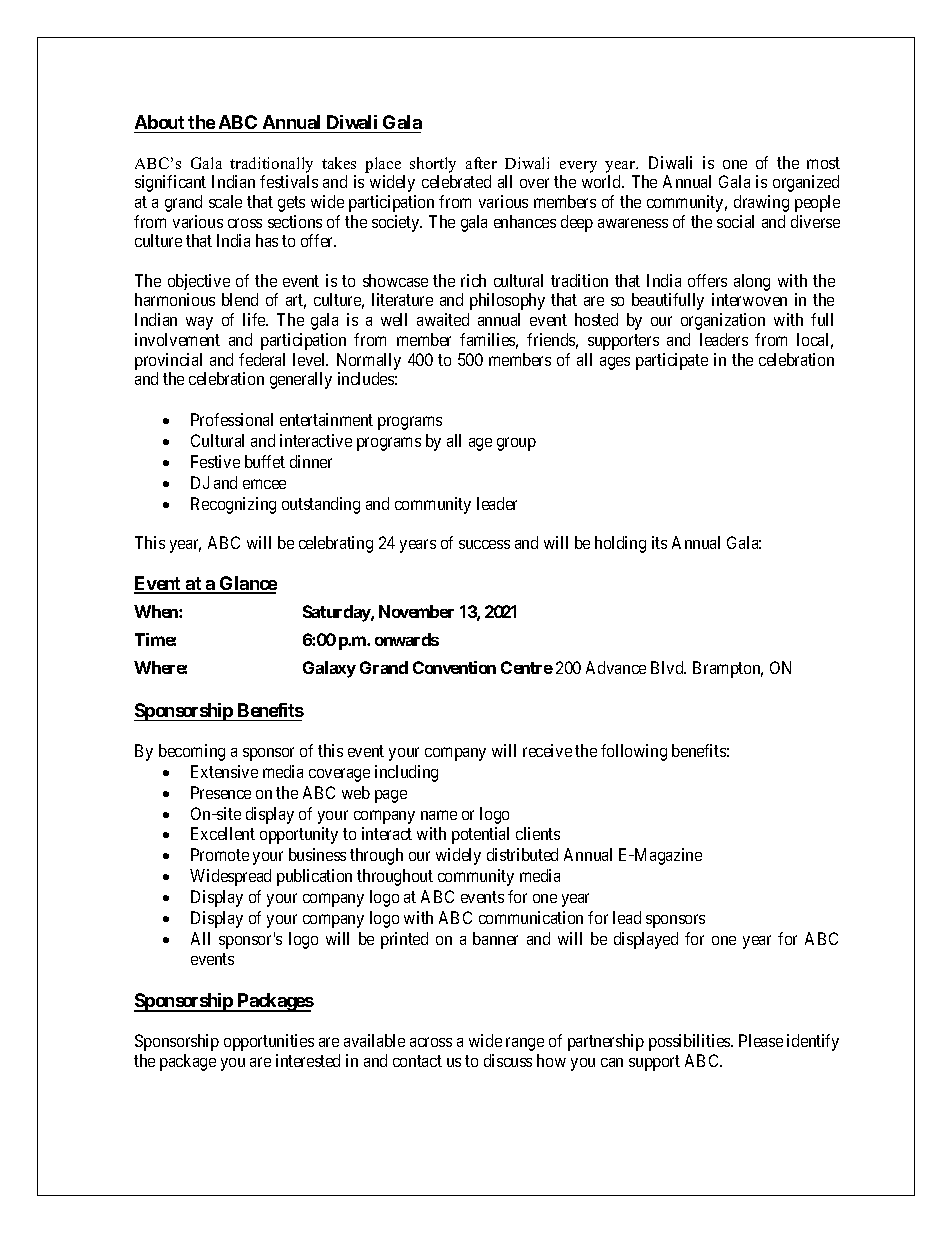 Image resolution: width=952 pixels, height=1233 pixels. I want to click on following, so click(634, 752).
